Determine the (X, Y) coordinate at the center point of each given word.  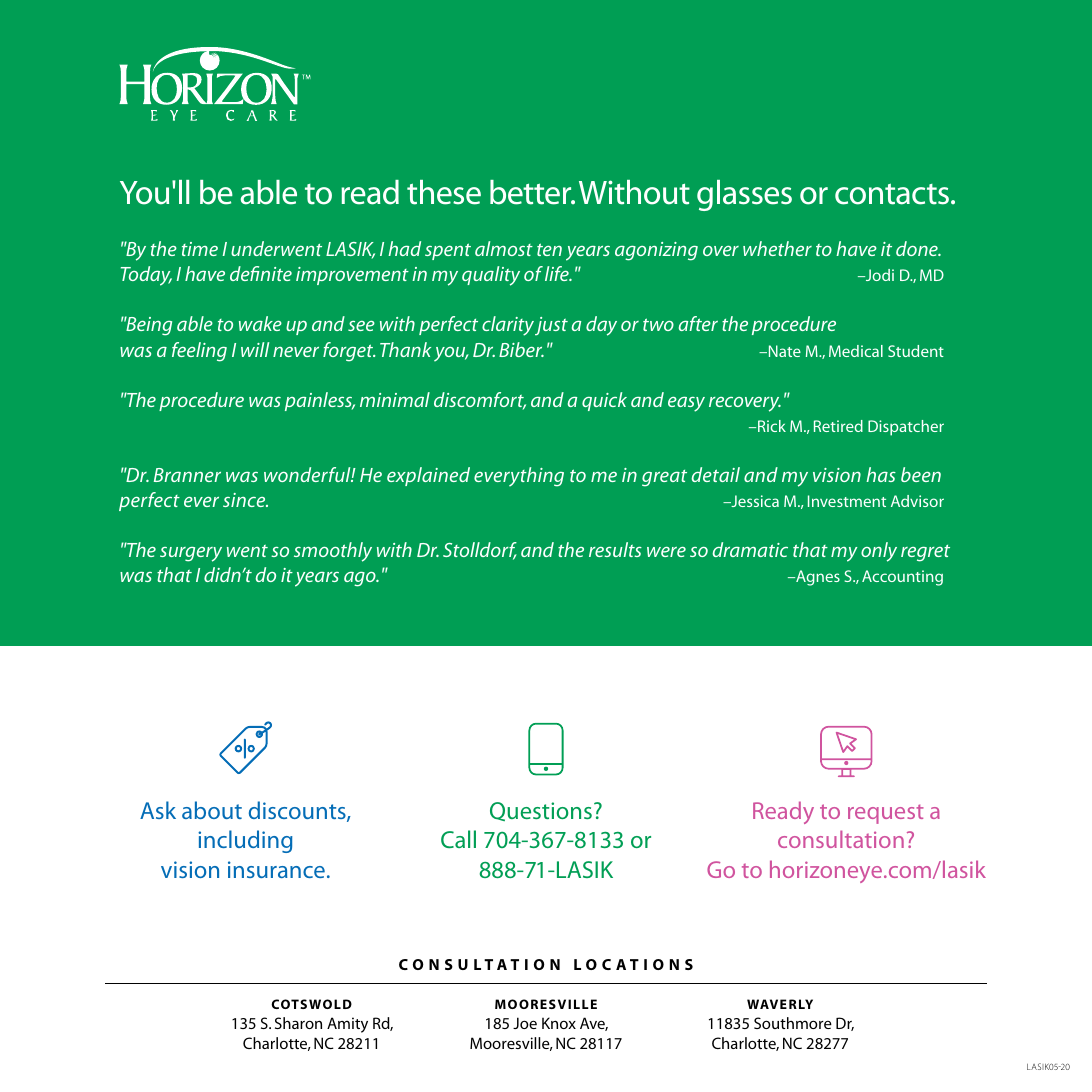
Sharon (298, 1023)
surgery (191, 554)
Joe (525, 1023)
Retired (838, 426)
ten (549, 249)
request (886, 814)
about (212, 810)
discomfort (480, 401)
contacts (892, 194)
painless (320, 401)
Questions (541, 811)
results (615, 549)
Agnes (817, 578)
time (200, 249)
